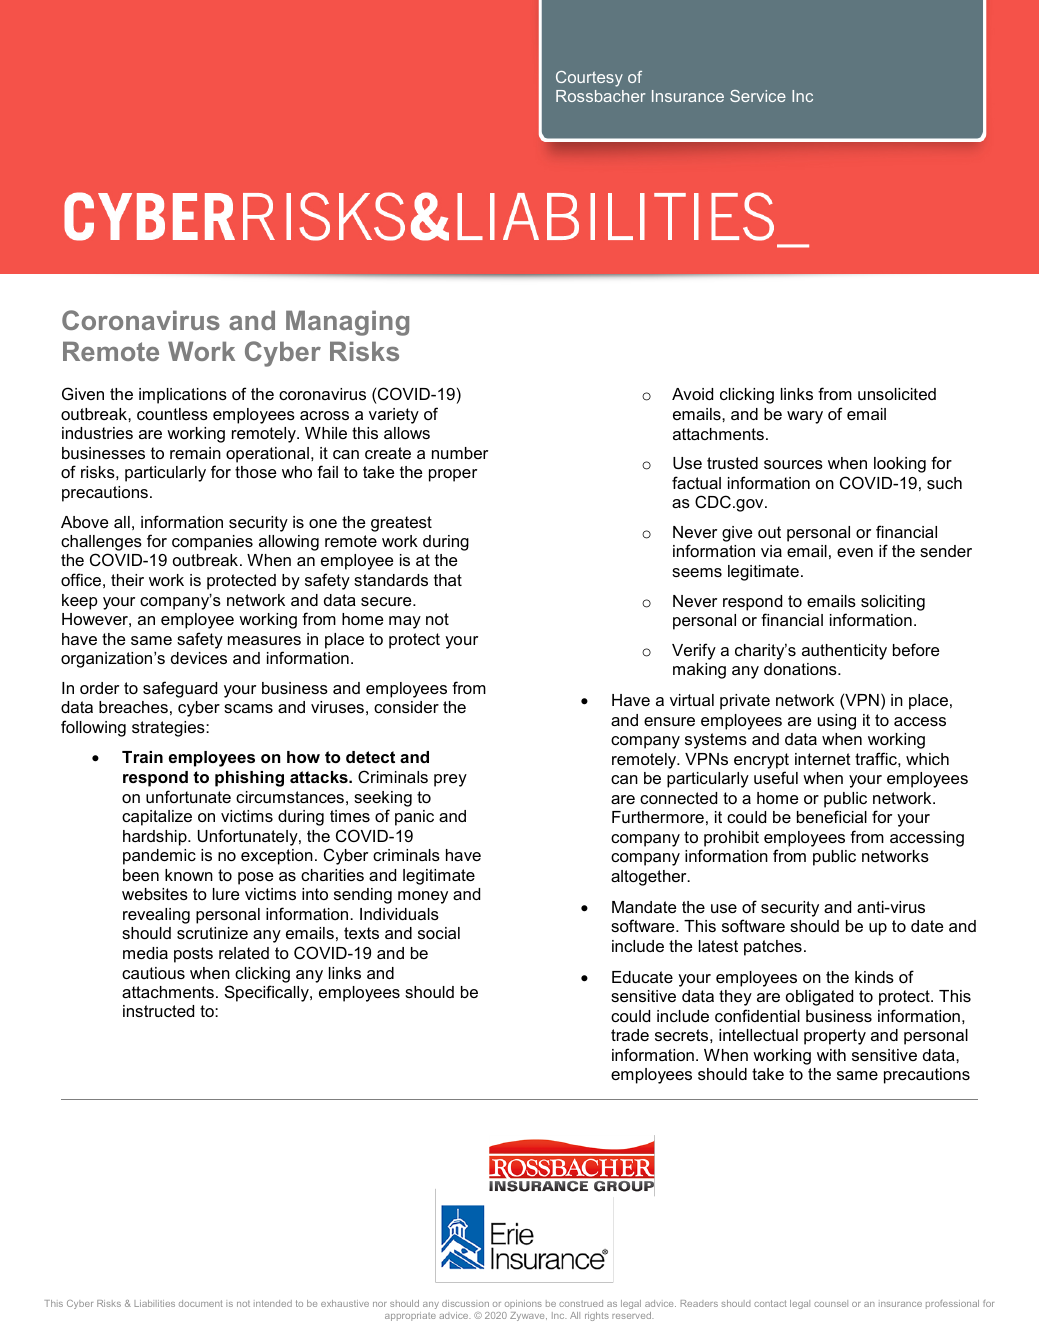 The height and width of the screenshot is (1344, 1039). What do you see at coordinates (589, 79) in the screenshot?
I see `Courtesy` at bounding box center [589, 79].
